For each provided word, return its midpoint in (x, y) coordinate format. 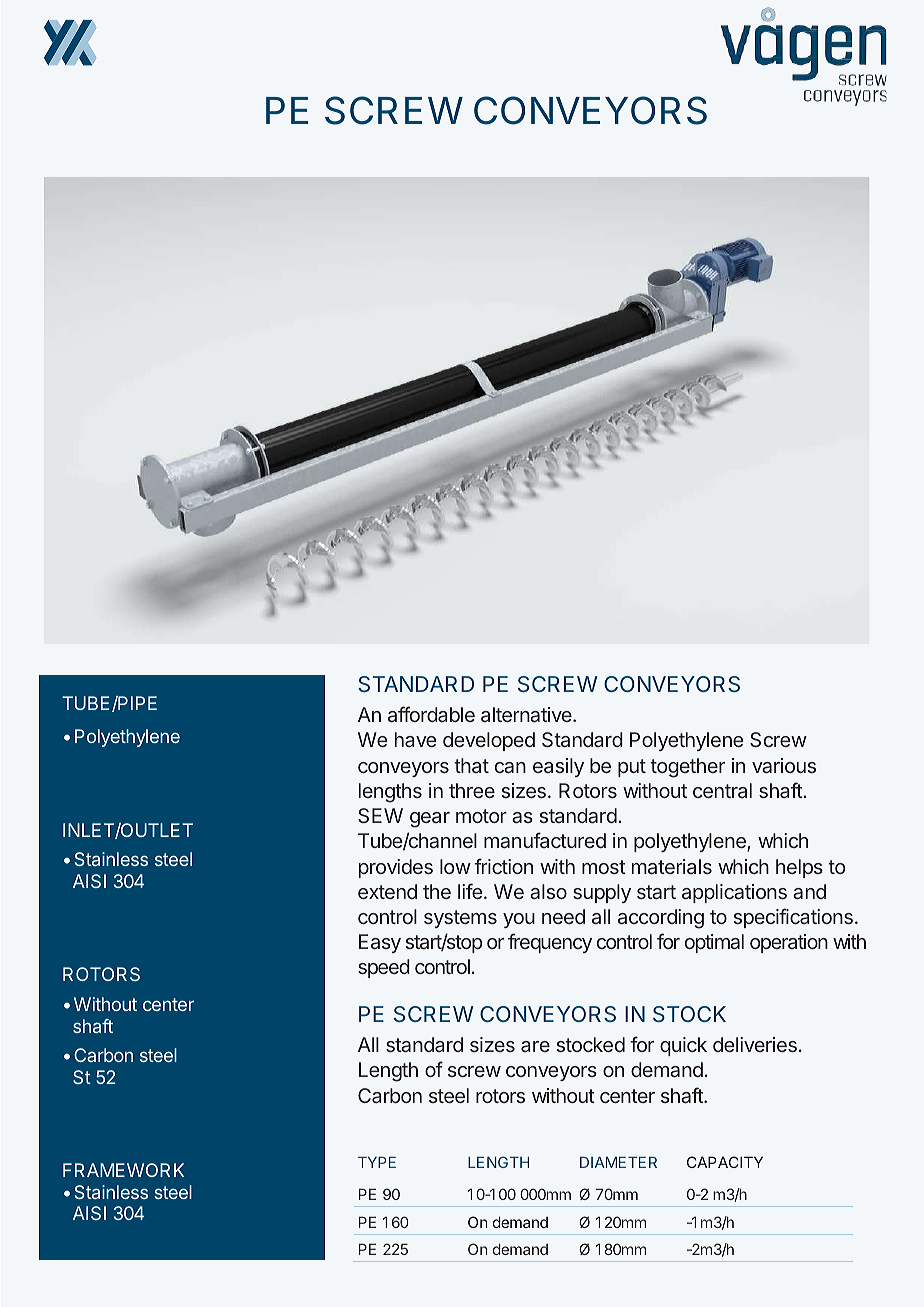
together (687, 768)
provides (396, 868)
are (535, 1046)
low (455, 866)
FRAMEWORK (123, 1170)
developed (489, 741)
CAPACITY (725, 1162)
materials (672, 866)
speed (384, 968)
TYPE (377, 1162)
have (415, 739)
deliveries (755, 1044)
